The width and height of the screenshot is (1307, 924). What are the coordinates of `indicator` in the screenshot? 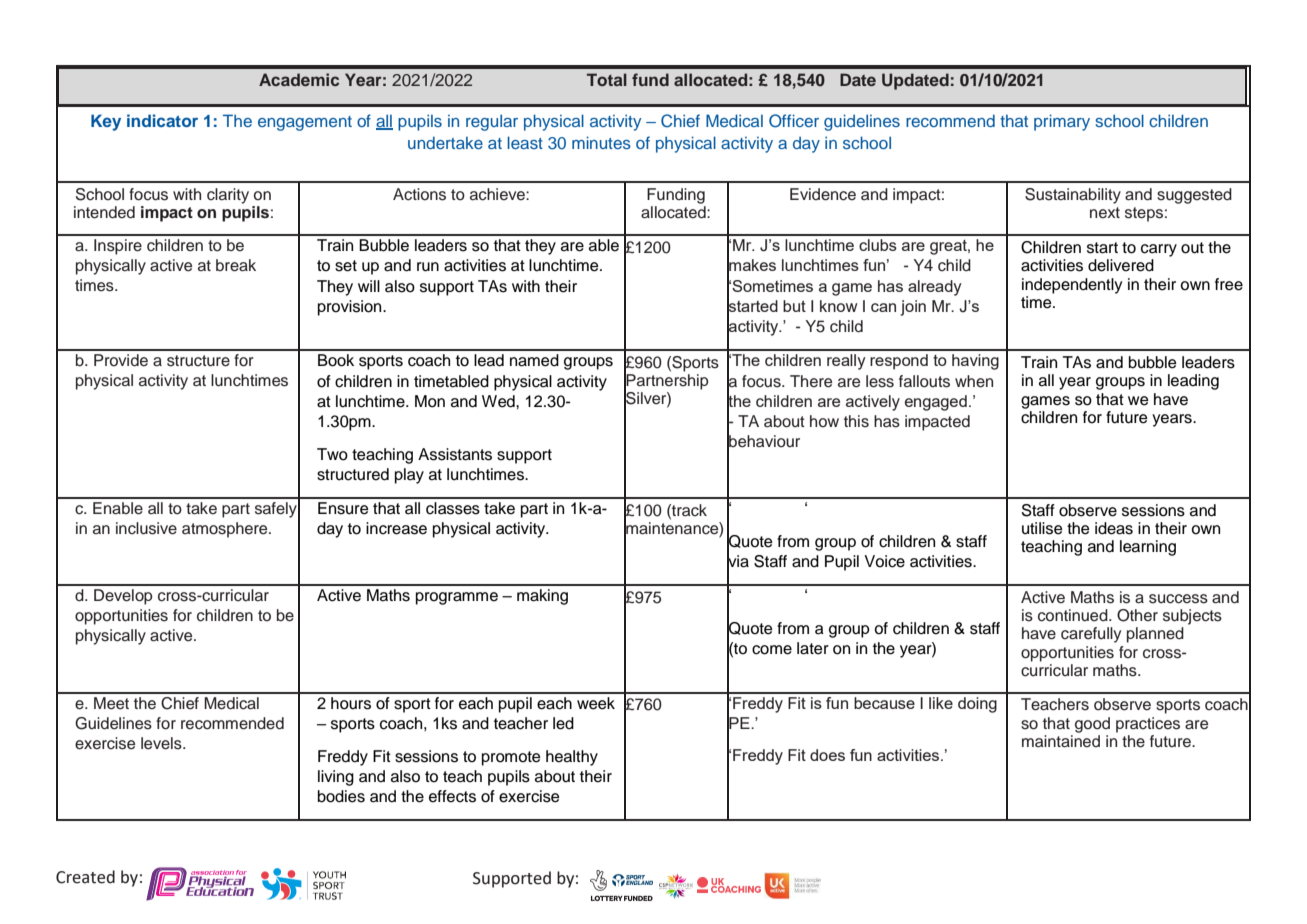 It's located at (162, 120).
